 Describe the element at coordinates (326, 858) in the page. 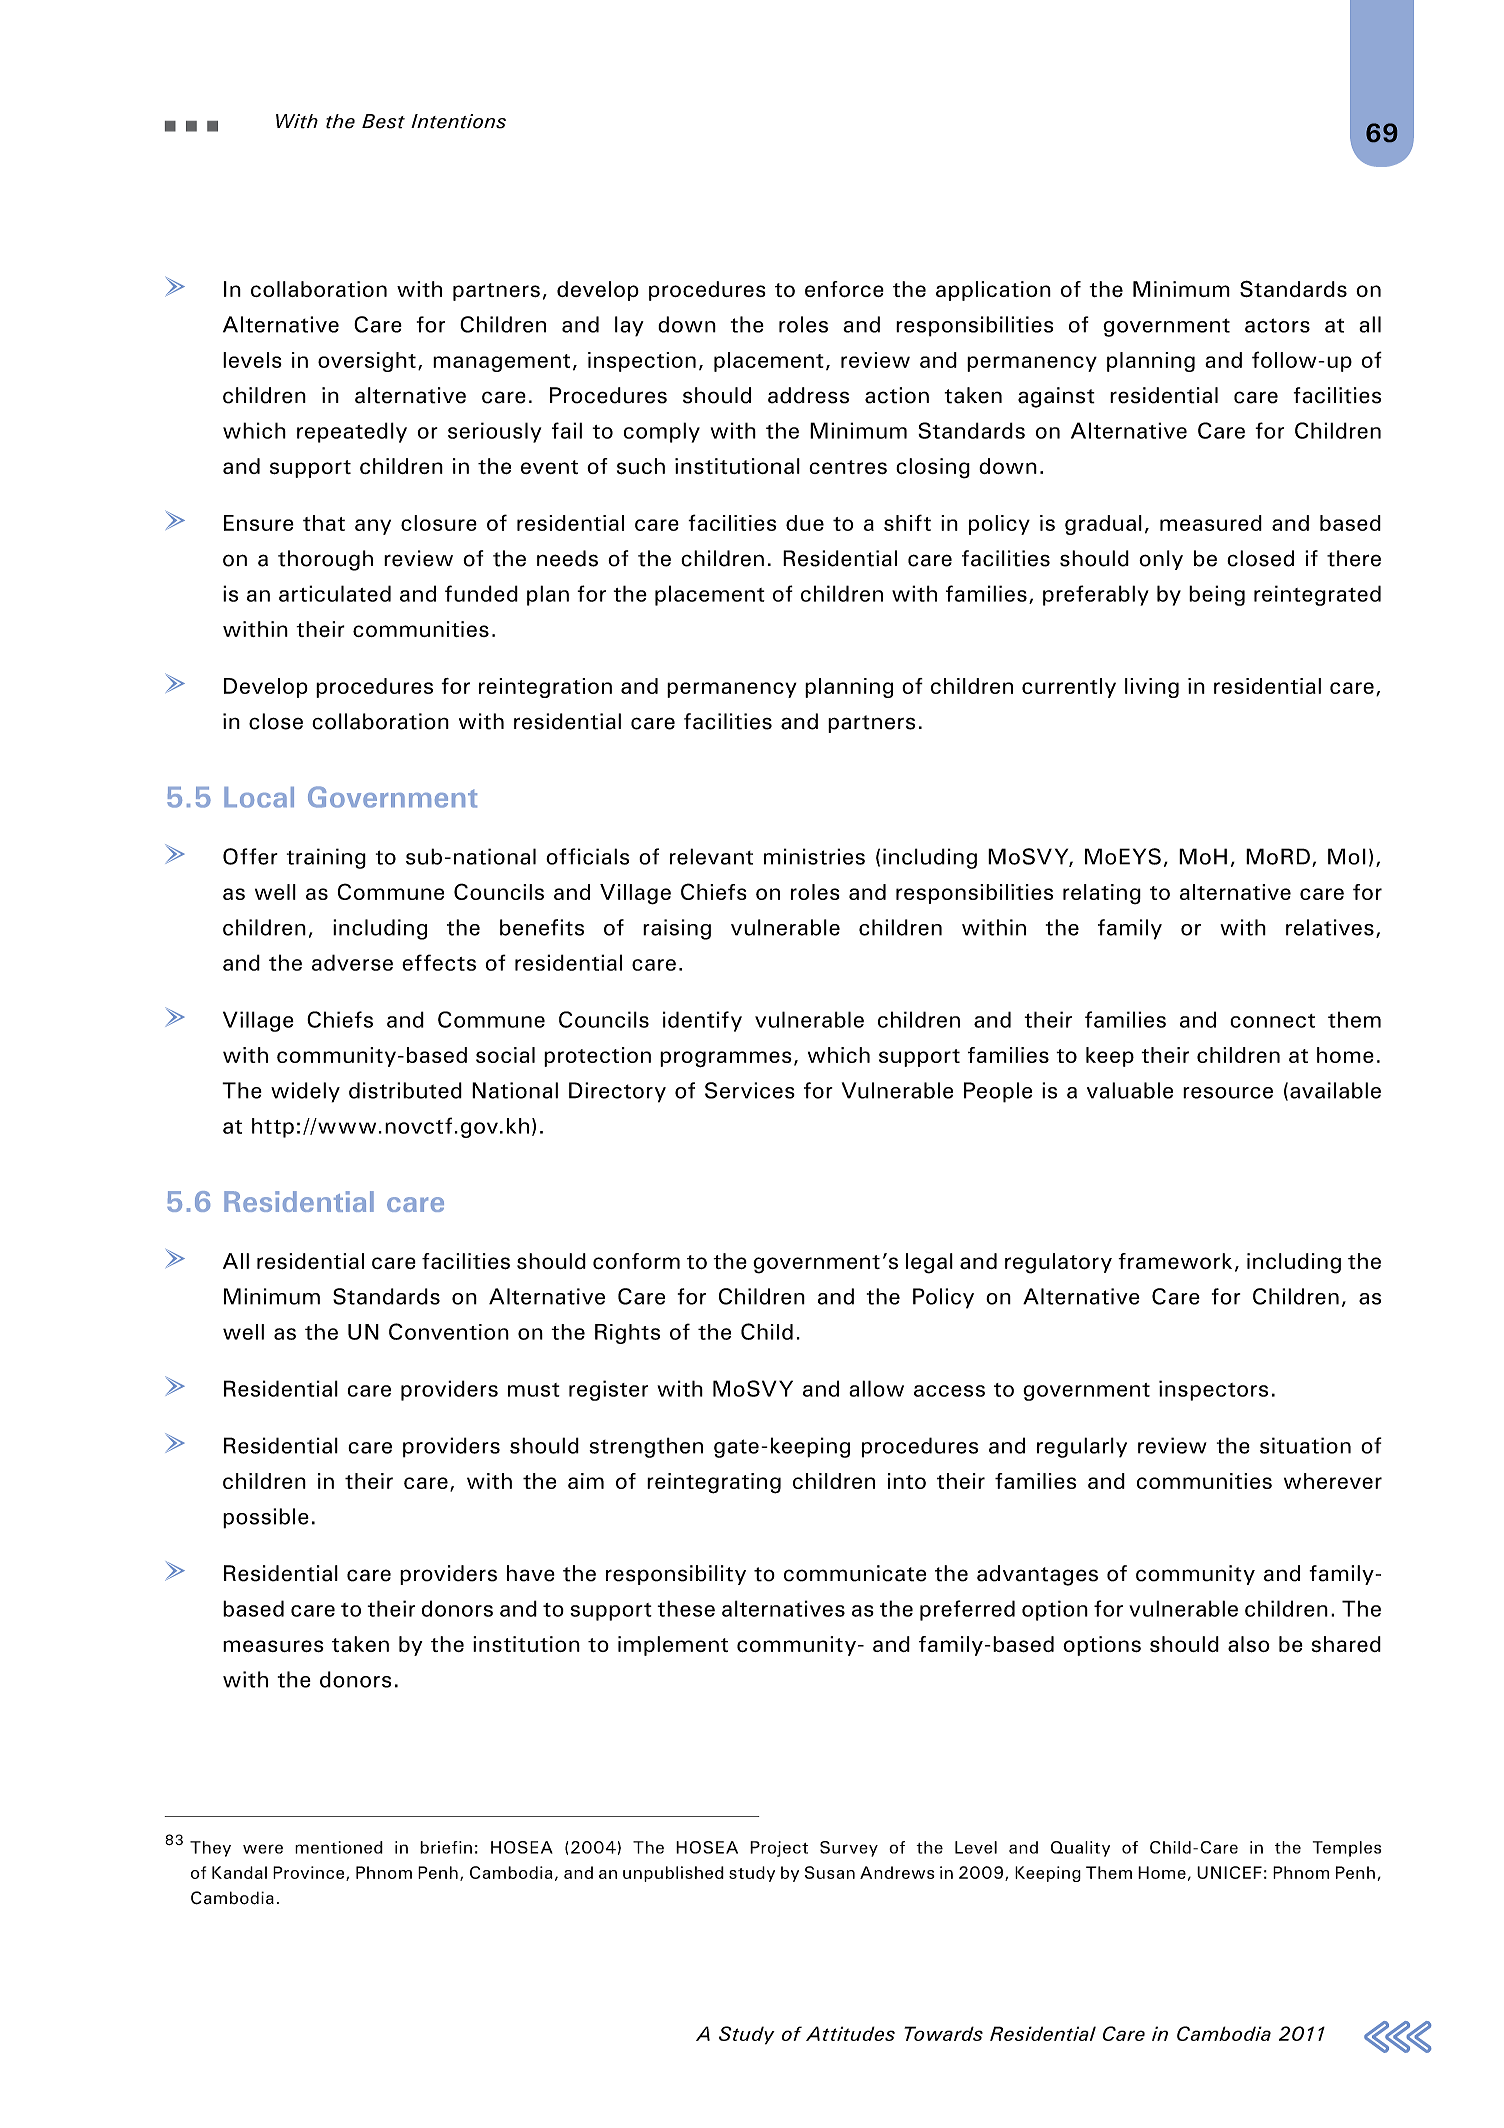

I see `training` at that location.
